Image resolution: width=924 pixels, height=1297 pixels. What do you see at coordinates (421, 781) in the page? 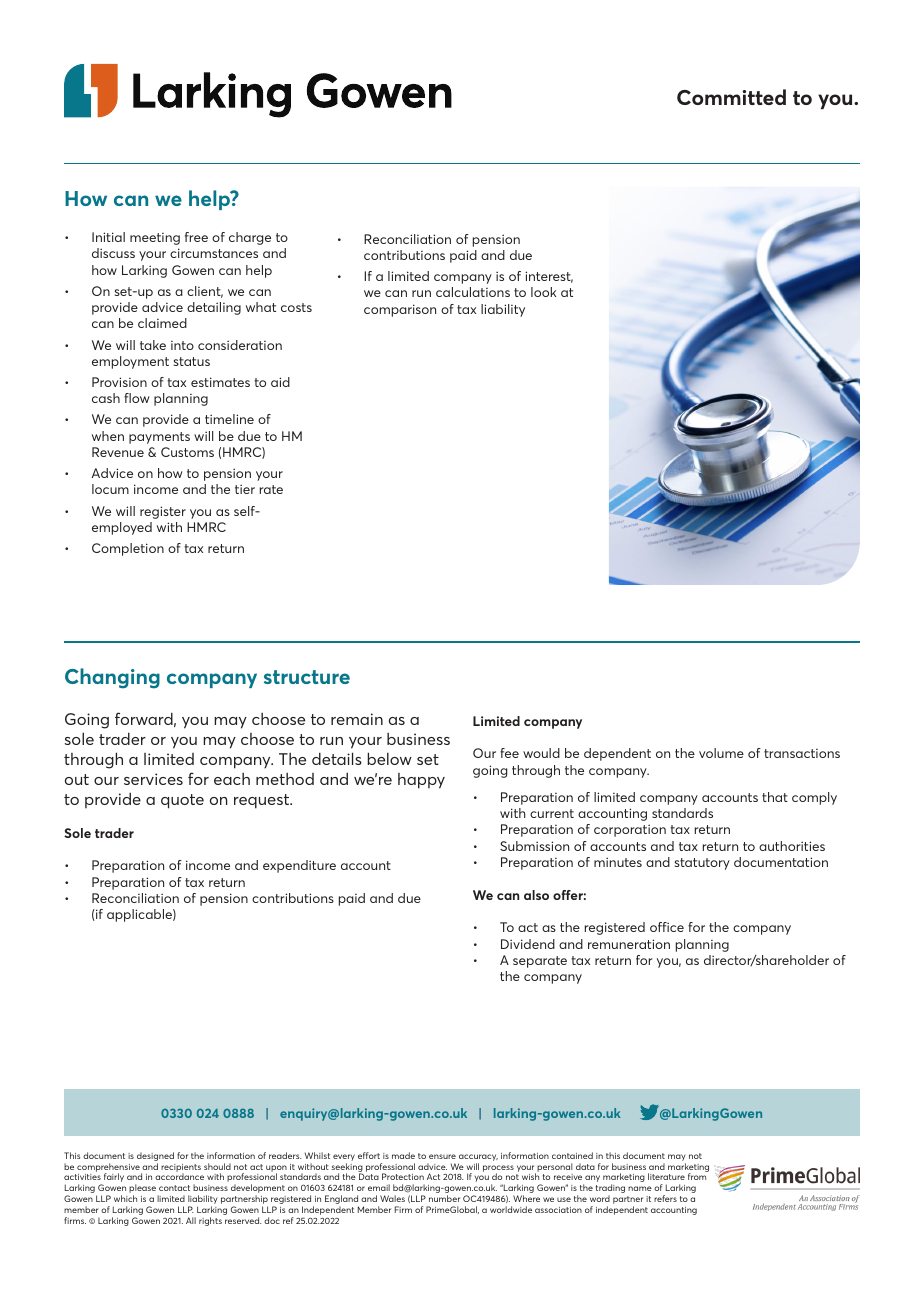
I see `happy` at bounding box center [421, 781].
